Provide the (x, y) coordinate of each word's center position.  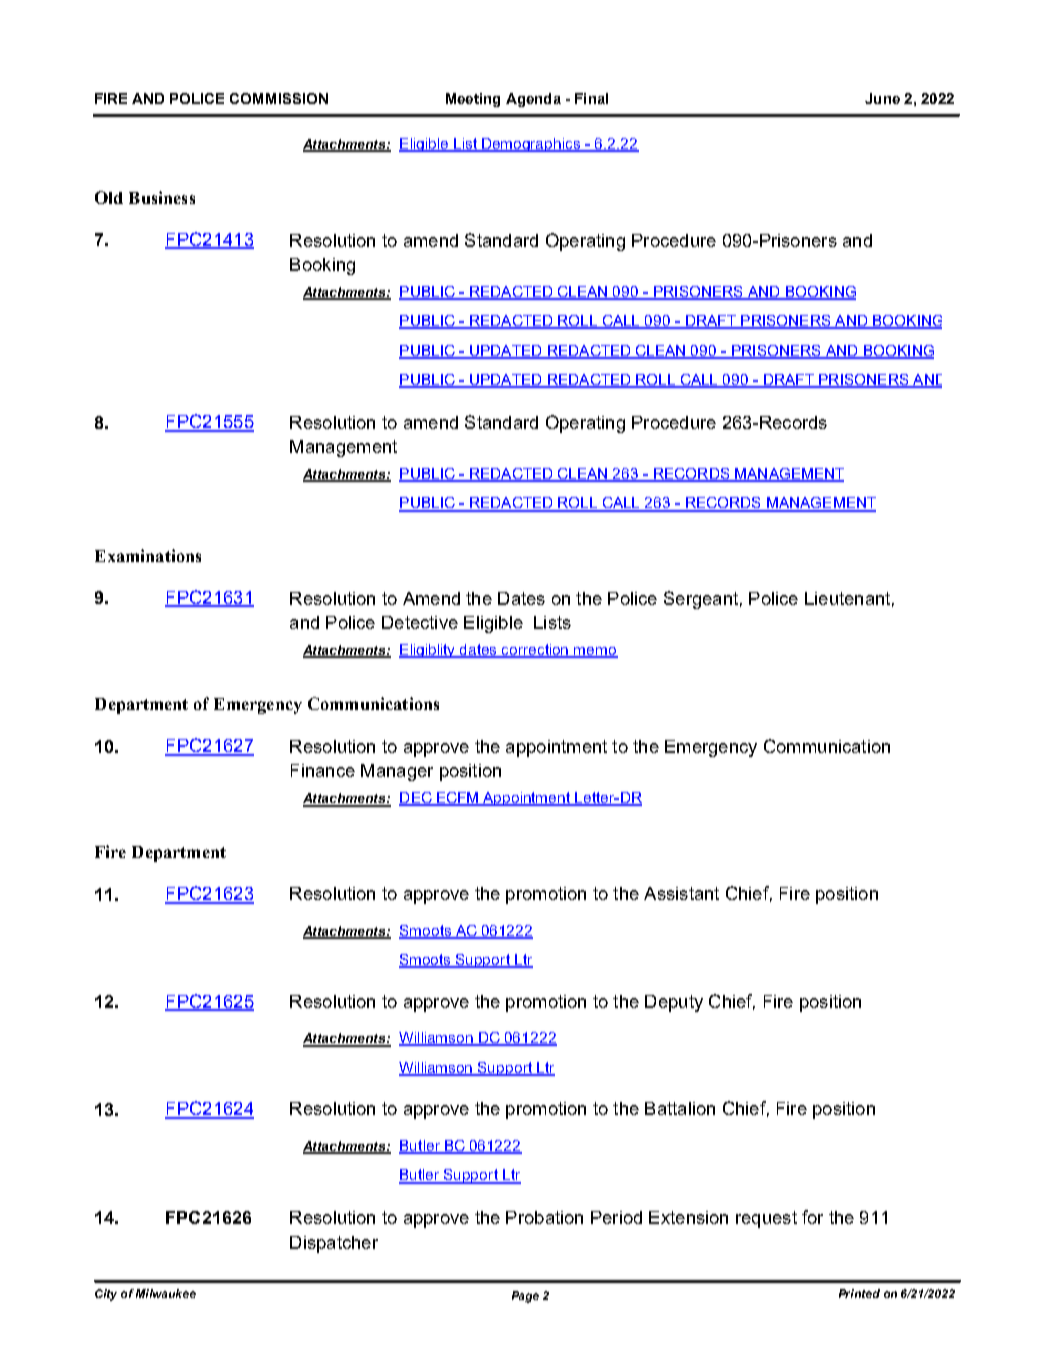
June (882, 98)
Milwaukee (166, 1293)
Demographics (531, 145)
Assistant (681, 893)
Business (162, 197)
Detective (420, 622)
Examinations (148, 555)
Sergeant (701, 600)
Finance (323, 770)
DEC (416, 799)
